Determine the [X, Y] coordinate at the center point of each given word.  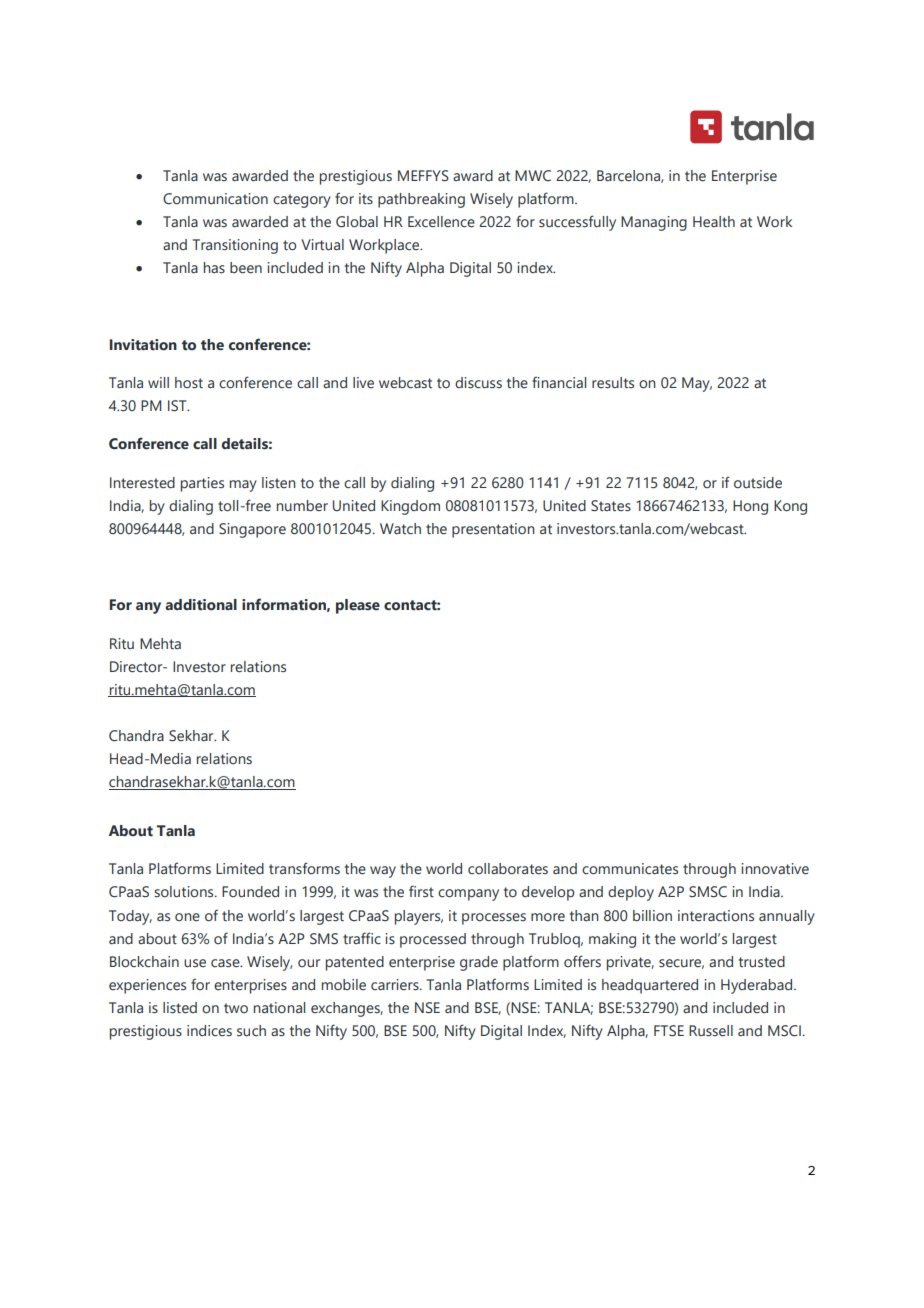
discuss [478, 382]
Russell [711, 1031]
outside [758, 483]
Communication [215, 199]
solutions [185, 892]
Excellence [441, 222]
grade [479, 963]
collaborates [508, 869]
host [189, 383]
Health [714, 222]
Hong [750, 507]
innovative [775, 869]
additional [201, 605]
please [358, 606]
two [236, 1008]
